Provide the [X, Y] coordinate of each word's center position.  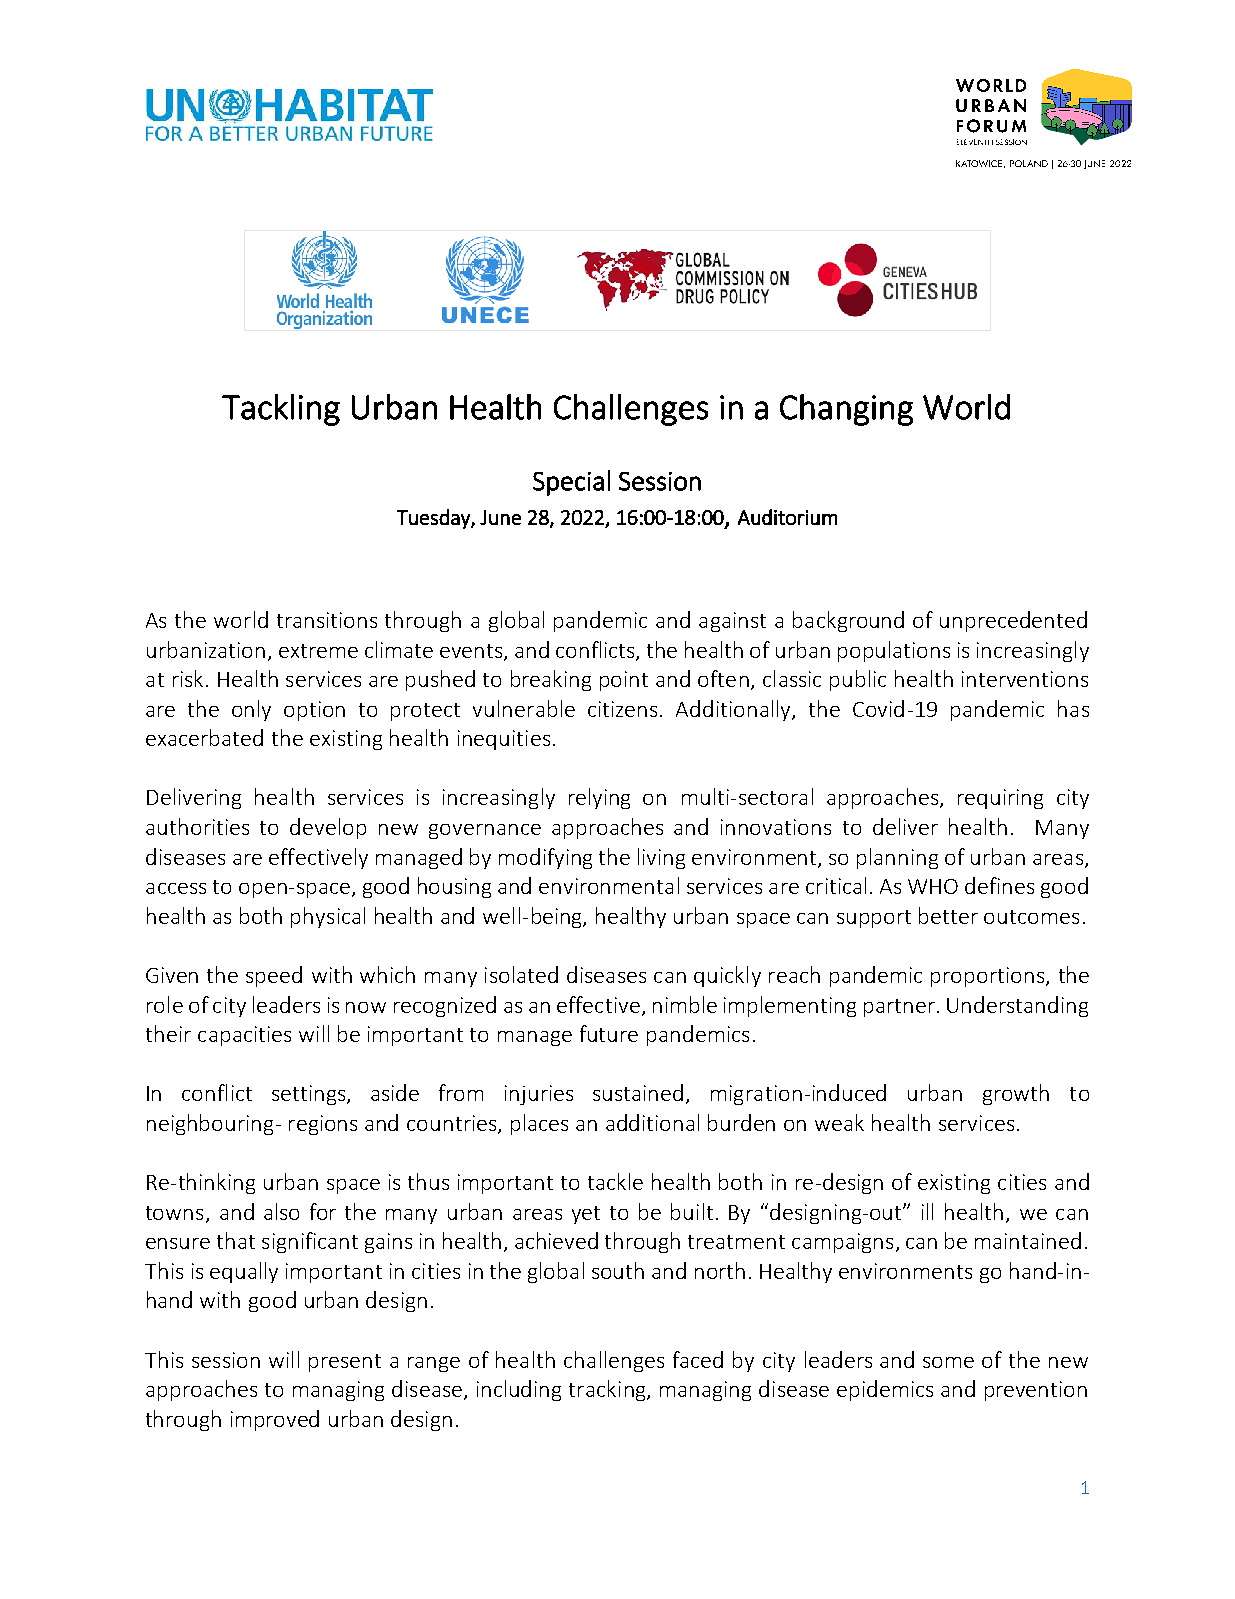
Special [571, 483]
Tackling [281, 410]
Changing [846, 410]
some [948, 1362]
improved [275, 1420]
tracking [608, 1390]
